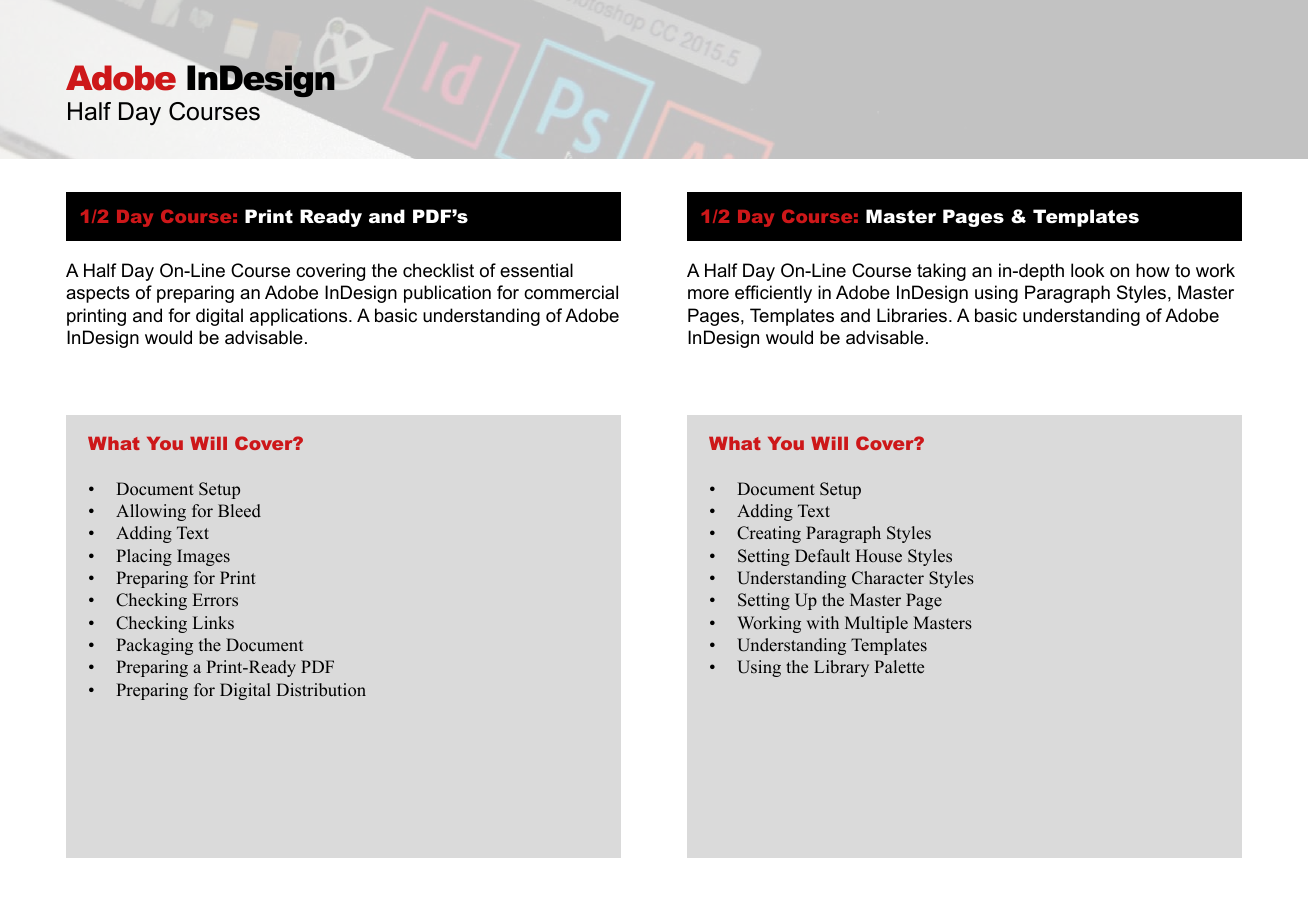 The width and height of the screenshot is (1308, 924). Describe the element at coordinates (913, 315) in the screenshot. I see `Libraries` at that location.
